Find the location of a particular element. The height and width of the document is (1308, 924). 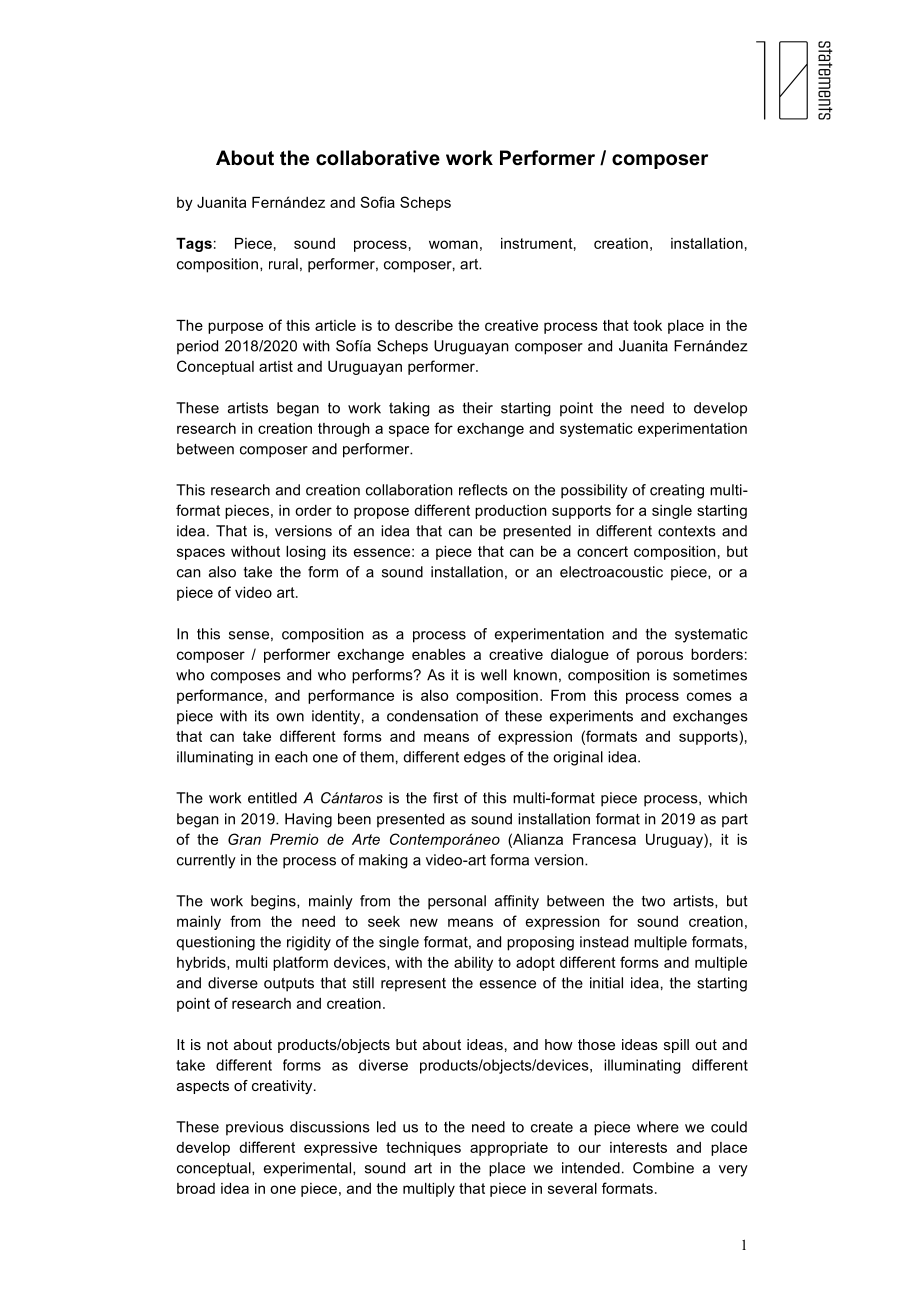

porous is located at coordinates (660, 657).
